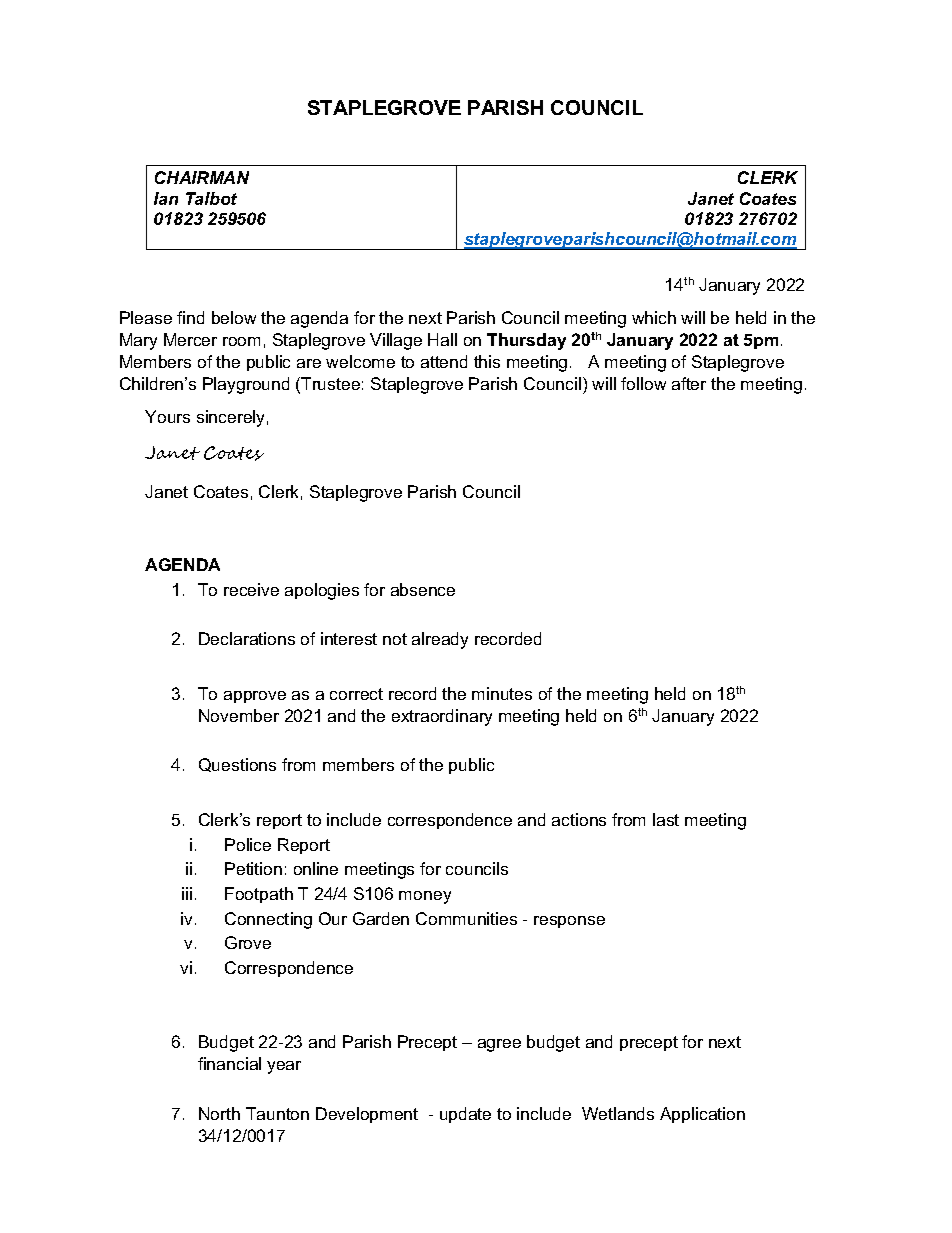 This screenshot has height=1233, width=952. I want to click on Hall, so click(442, 339).
